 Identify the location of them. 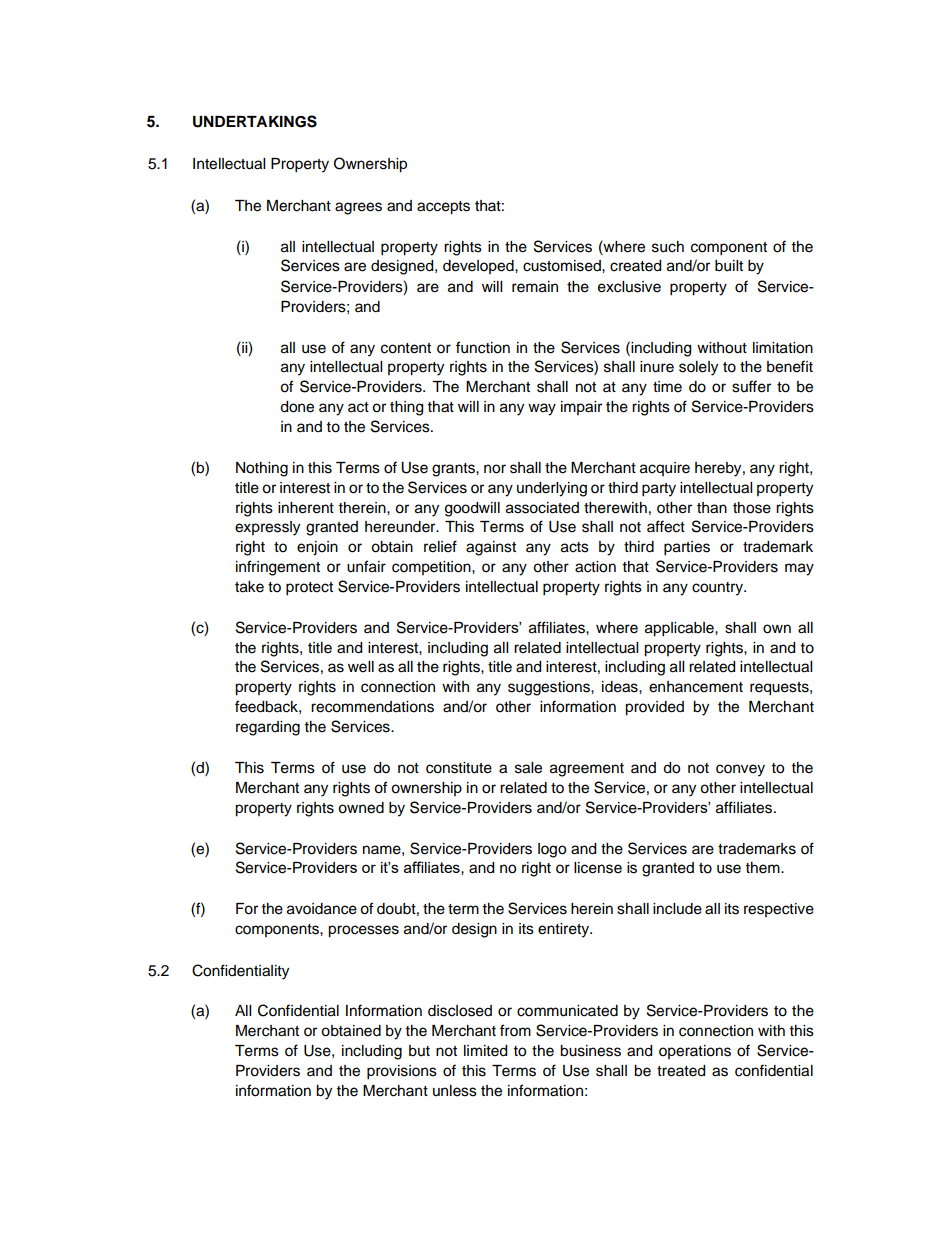
(764, 868).
